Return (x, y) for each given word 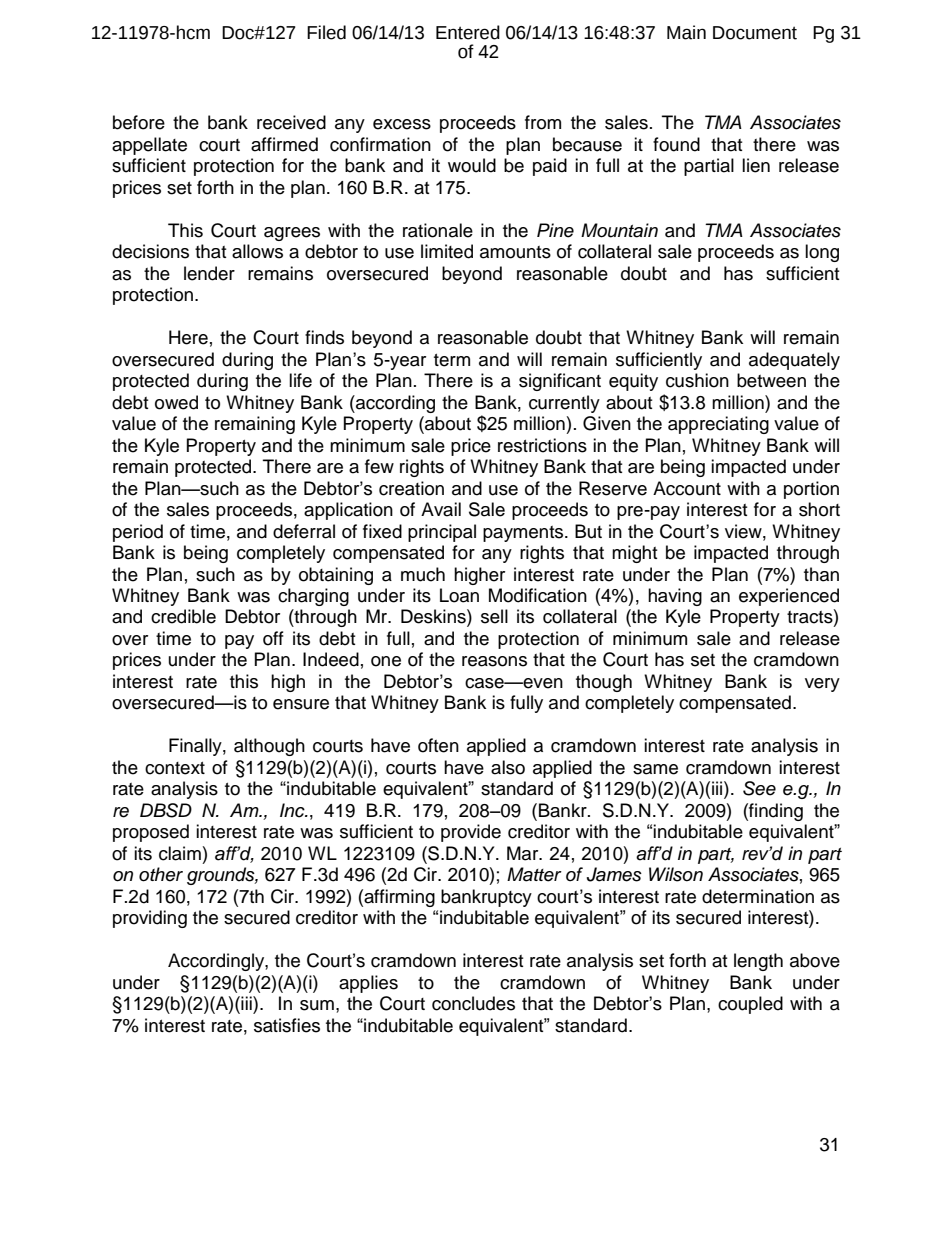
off (273, 638)
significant (560, 382)
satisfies (287, 1025)
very (822, 685)
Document (755, 33)
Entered (468, 32)
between (771, 380)
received (291, 122)
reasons (494, 661)
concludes (473, 1003)
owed (176, 402)
